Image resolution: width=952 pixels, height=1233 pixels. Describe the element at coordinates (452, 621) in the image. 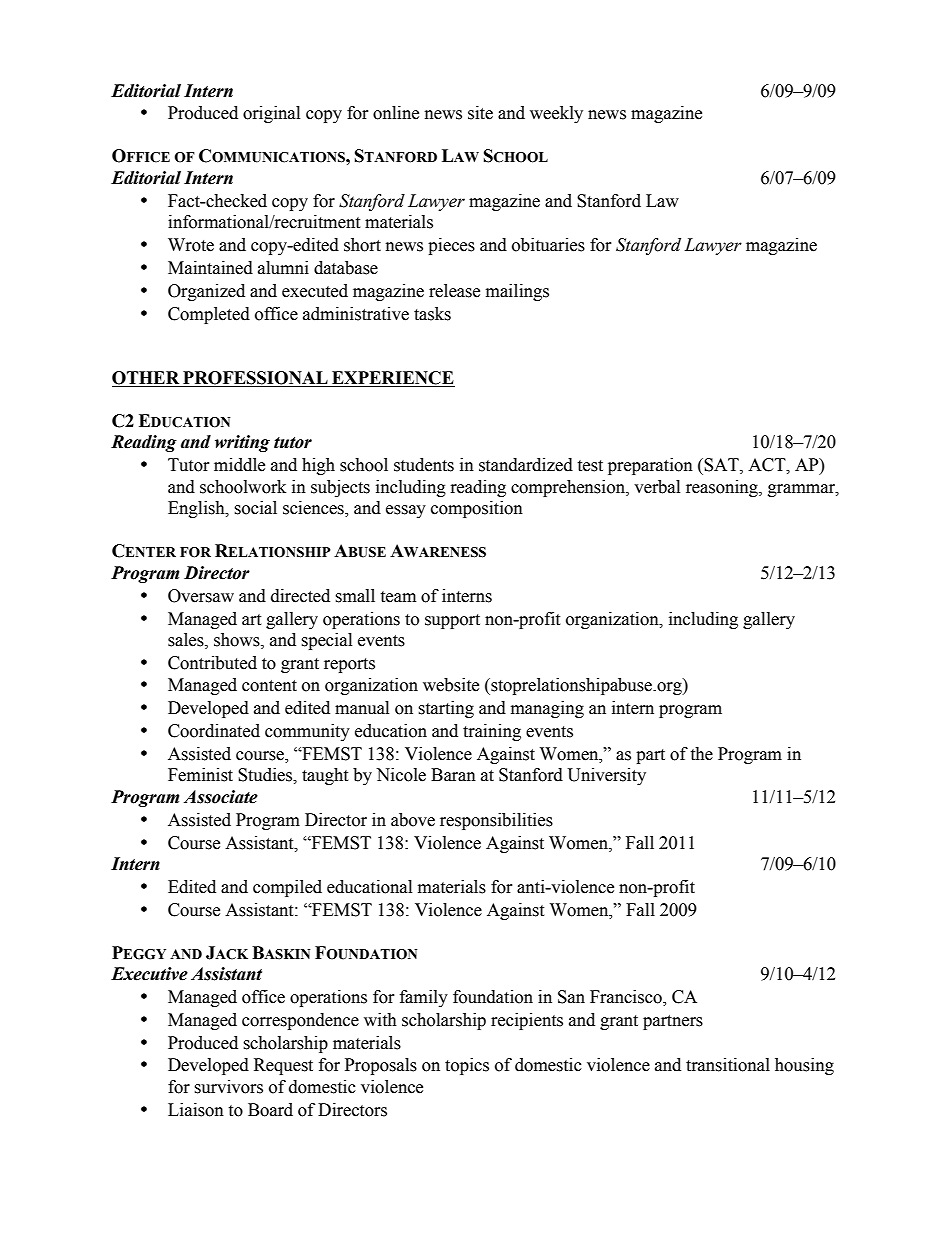

I see `support` at that location.
